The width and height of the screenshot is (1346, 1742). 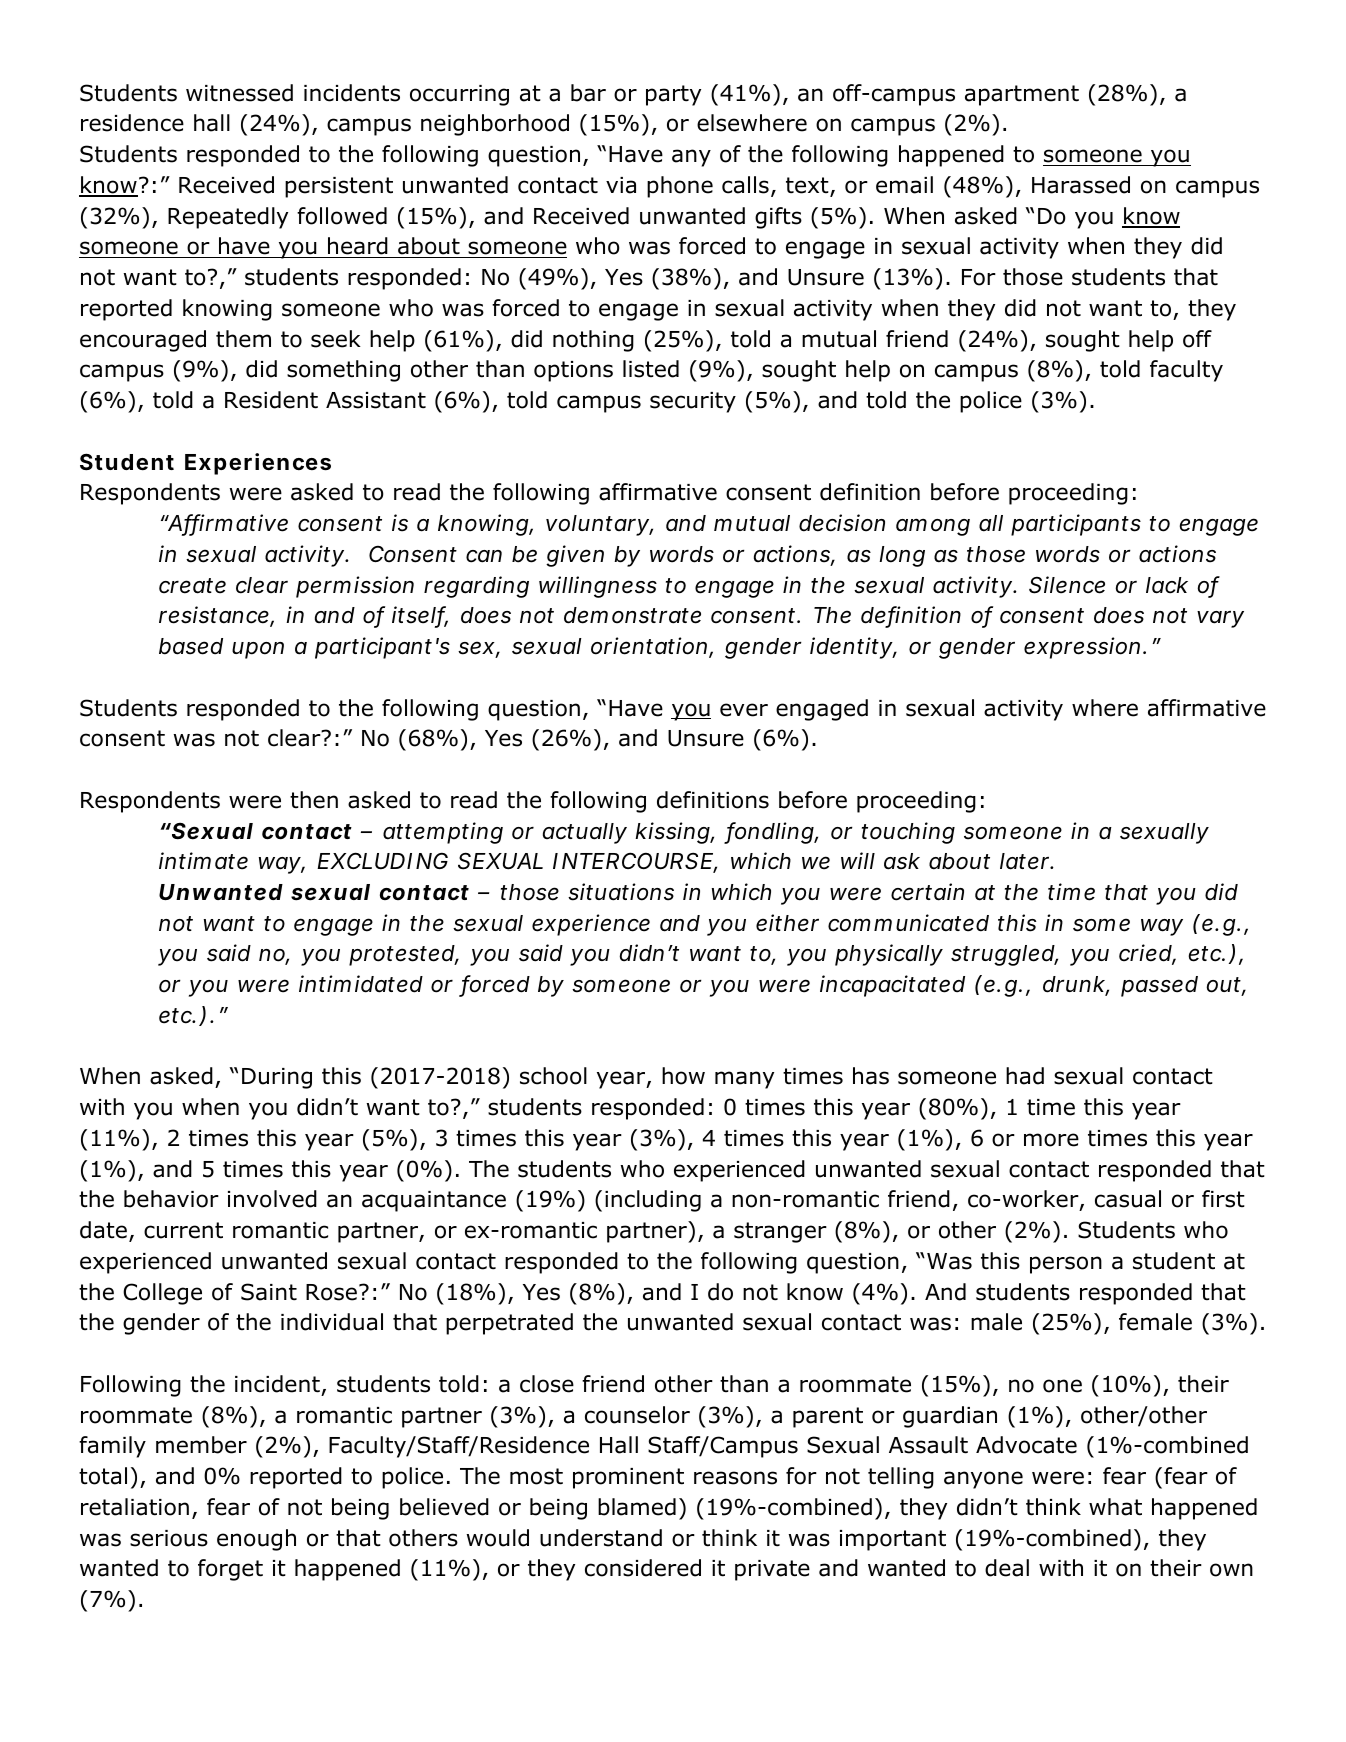 What do you see at coordinates (1066, 1265) in the screenshot?
I see `person` at bounding box center [1066, 1265].
